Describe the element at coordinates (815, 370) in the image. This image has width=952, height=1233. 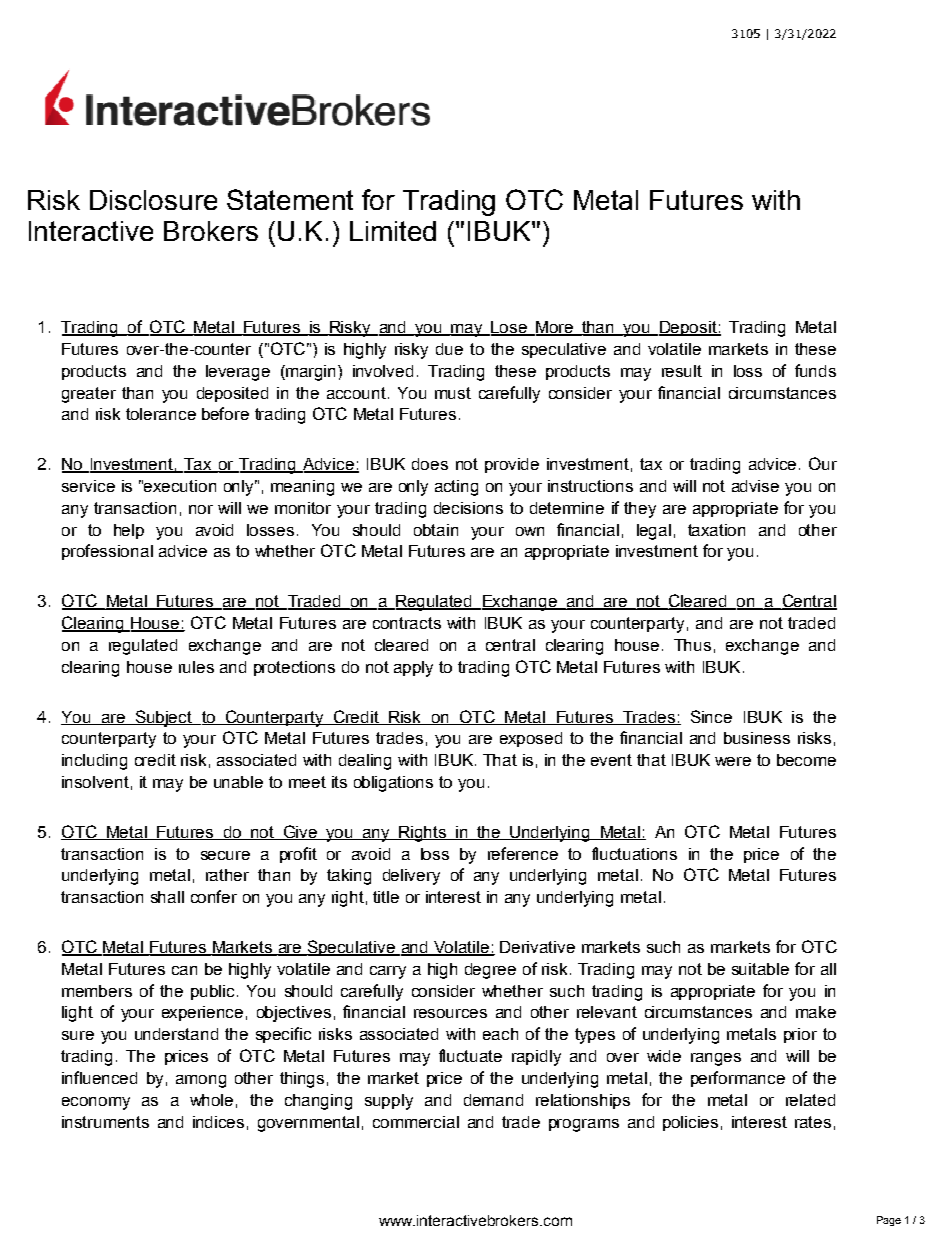
I see `funds` at that location.
